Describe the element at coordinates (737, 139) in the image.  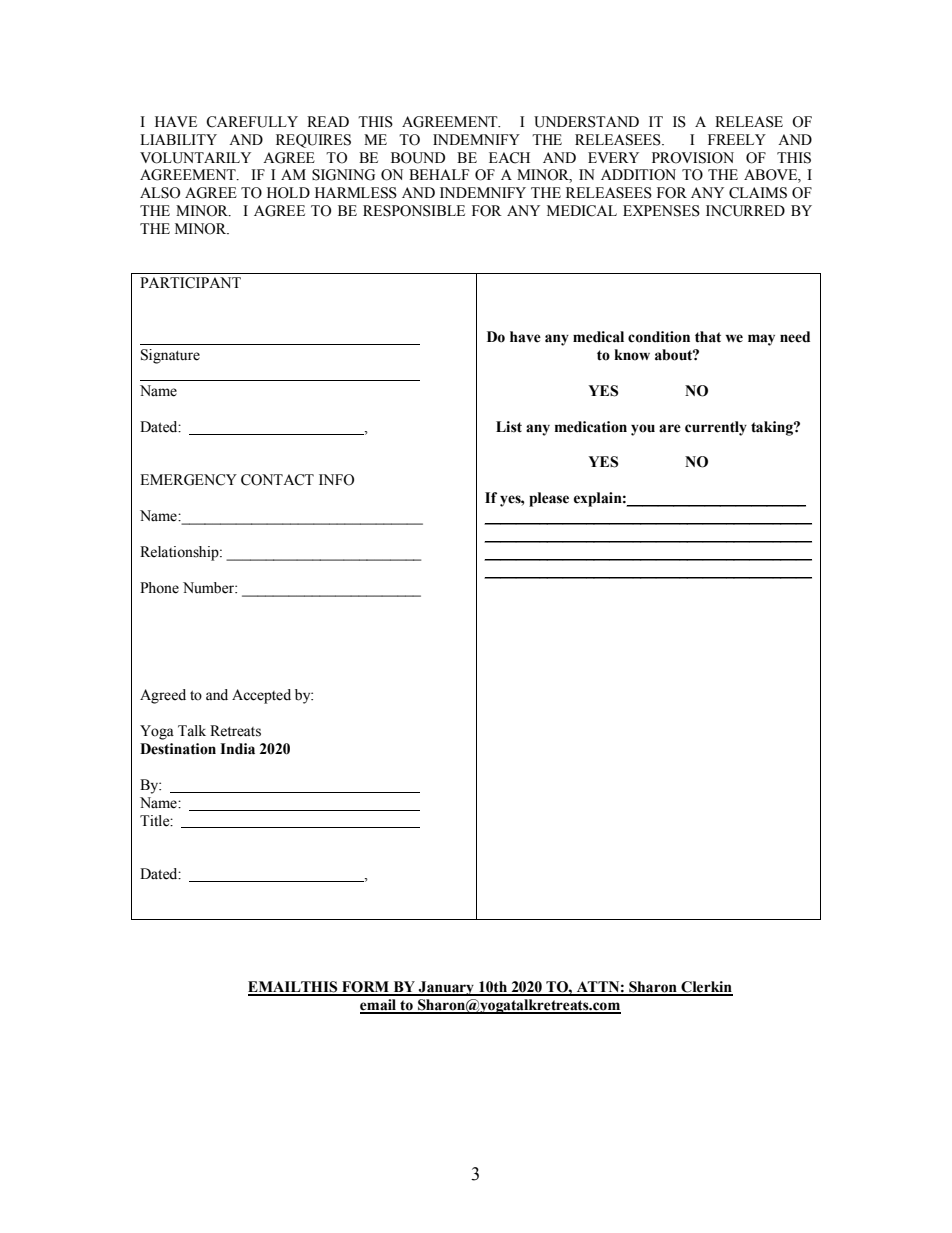
I see `FREELY` at that location.
